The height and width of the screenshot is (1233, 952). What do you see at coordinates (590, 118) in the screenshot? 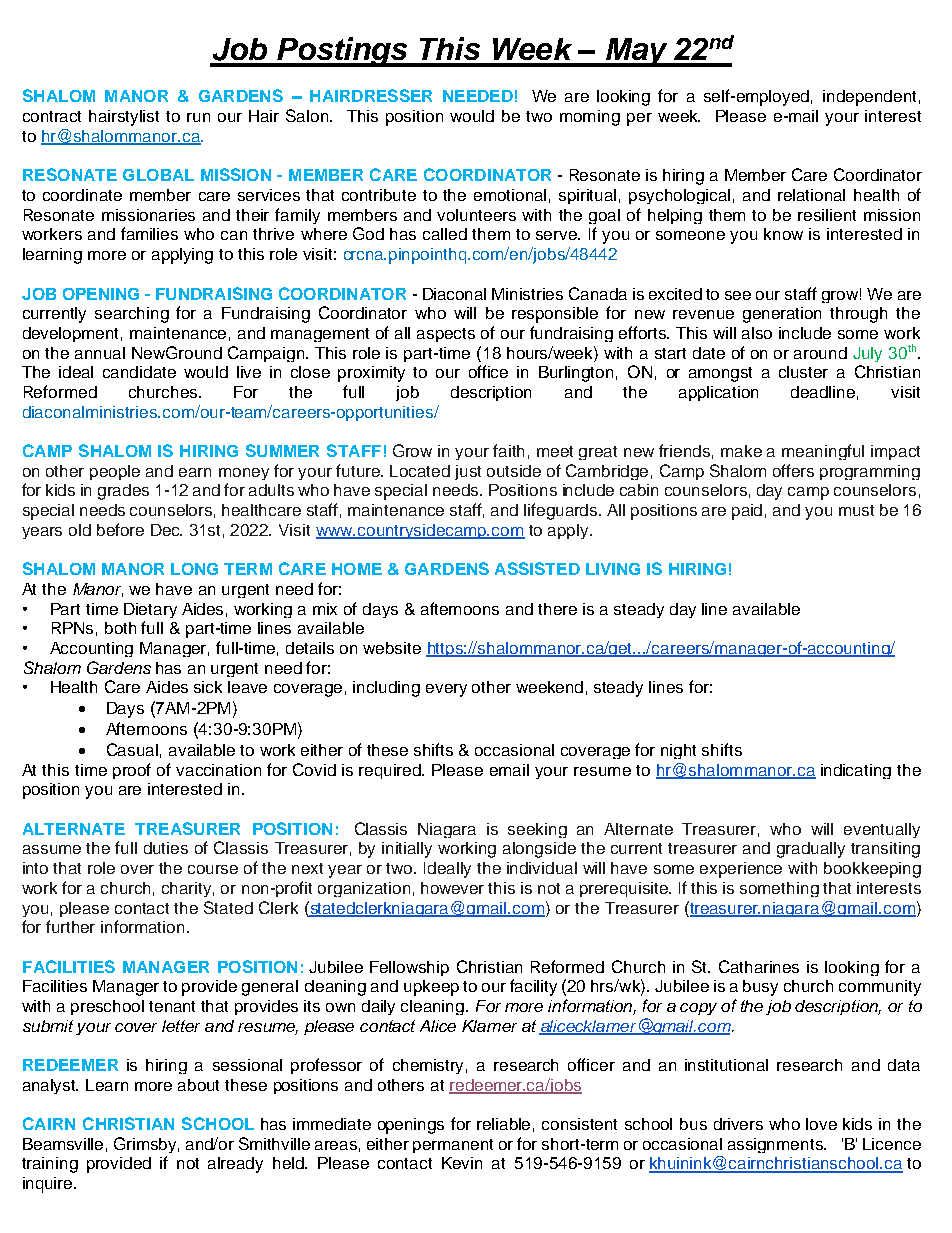
I see `morning` at bounding box center [590, 118].
